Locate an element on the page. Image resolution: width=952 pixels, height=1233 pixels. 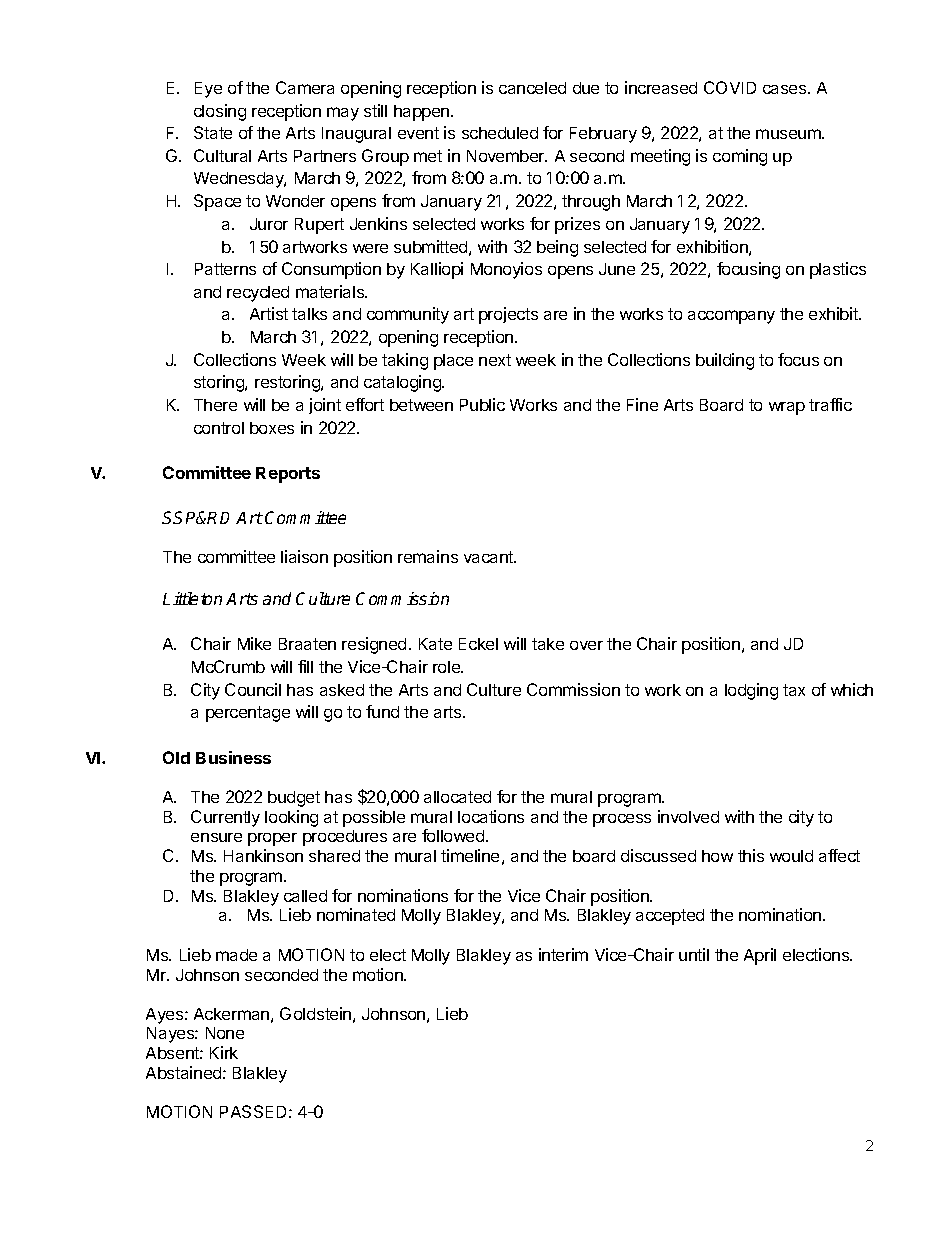
None is located at coordinates (225, 1033).
